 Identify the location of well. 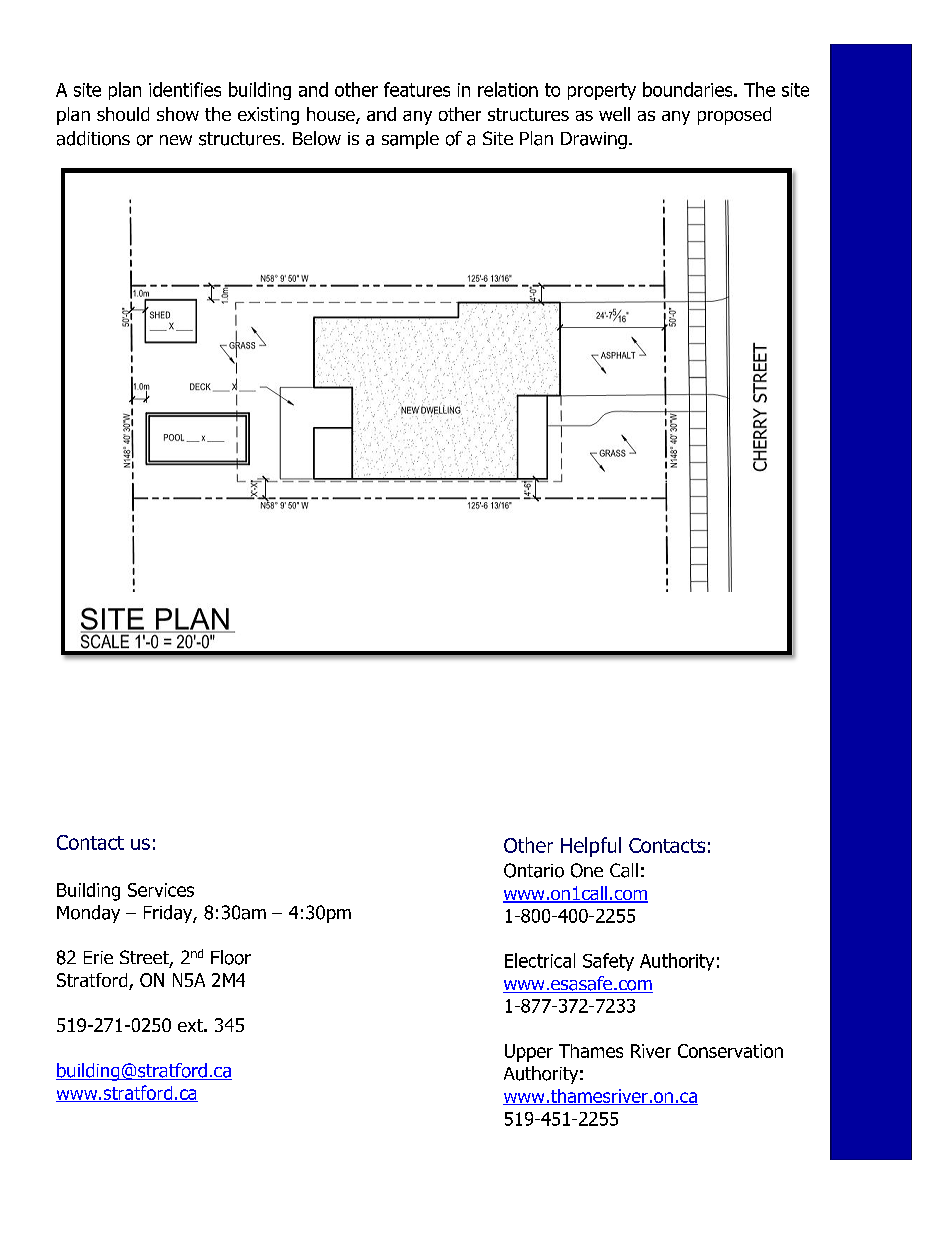
(614, 114).
